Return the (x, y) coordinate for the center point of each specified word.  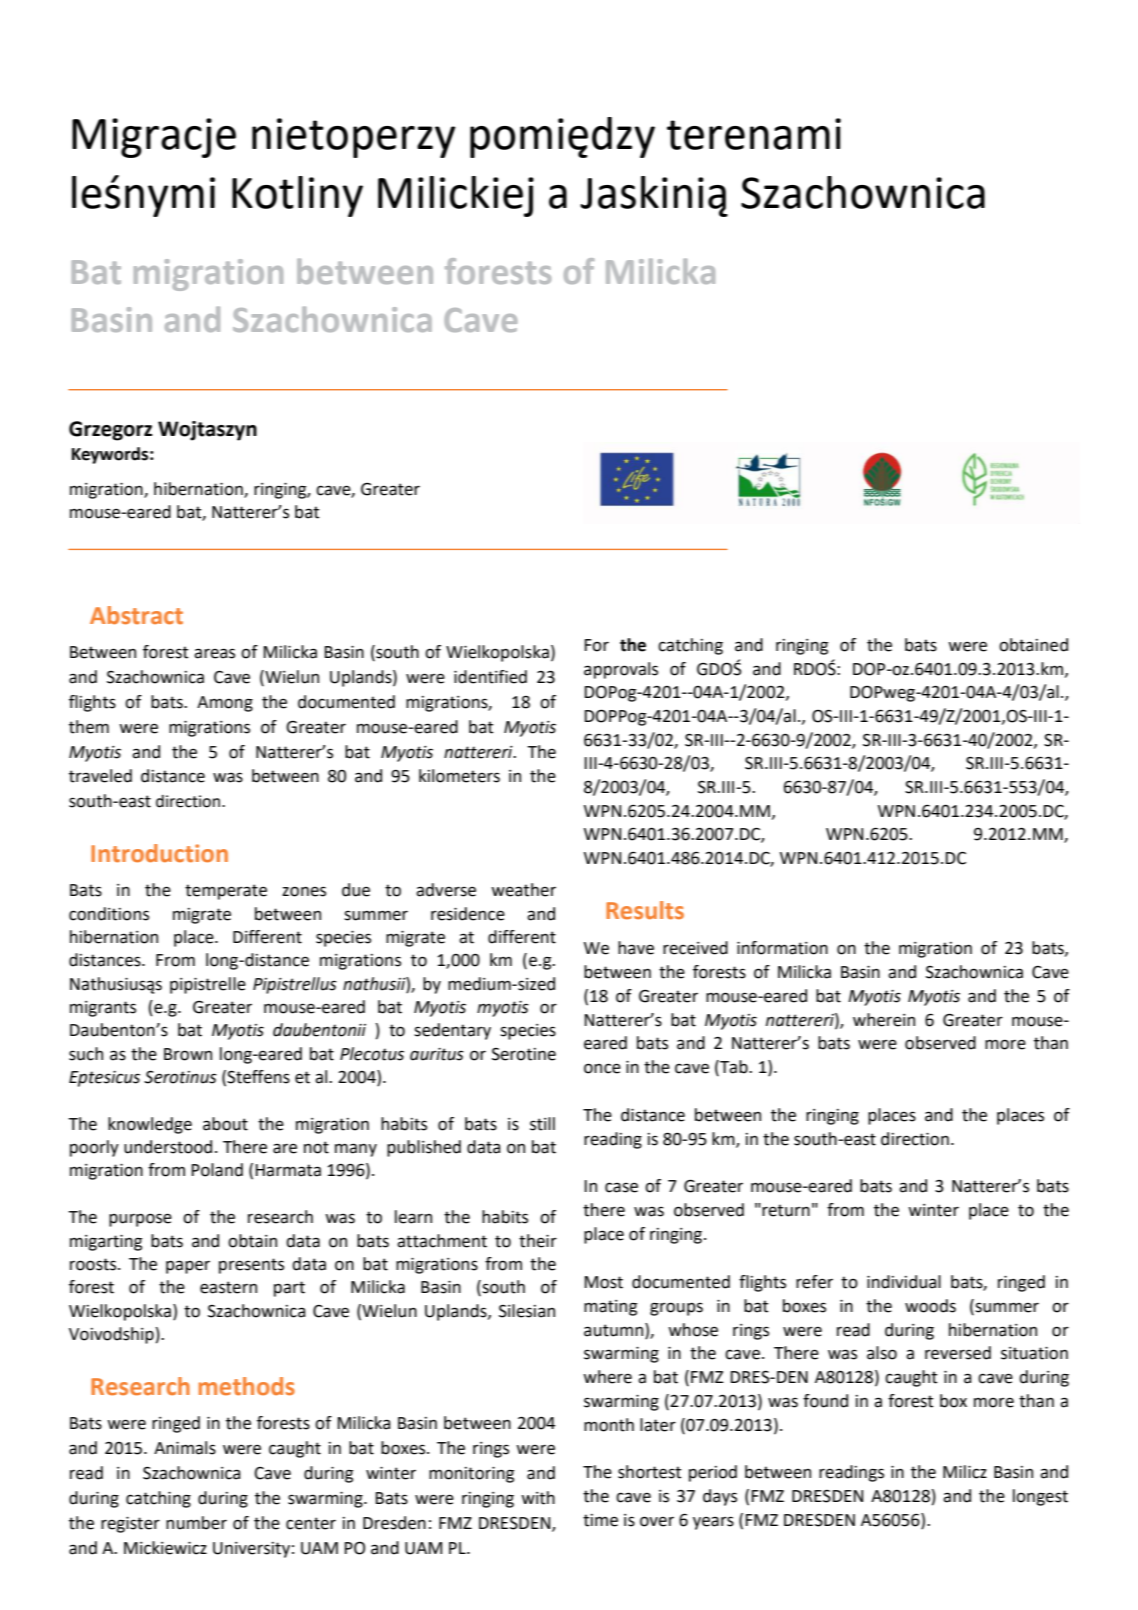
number (196, 1523)
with (538, 1498)
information (782, 948)
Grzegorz (110, 431)
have (636, 948)
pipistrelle (208, 985)
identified (490, 677)
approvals (621, 670)
